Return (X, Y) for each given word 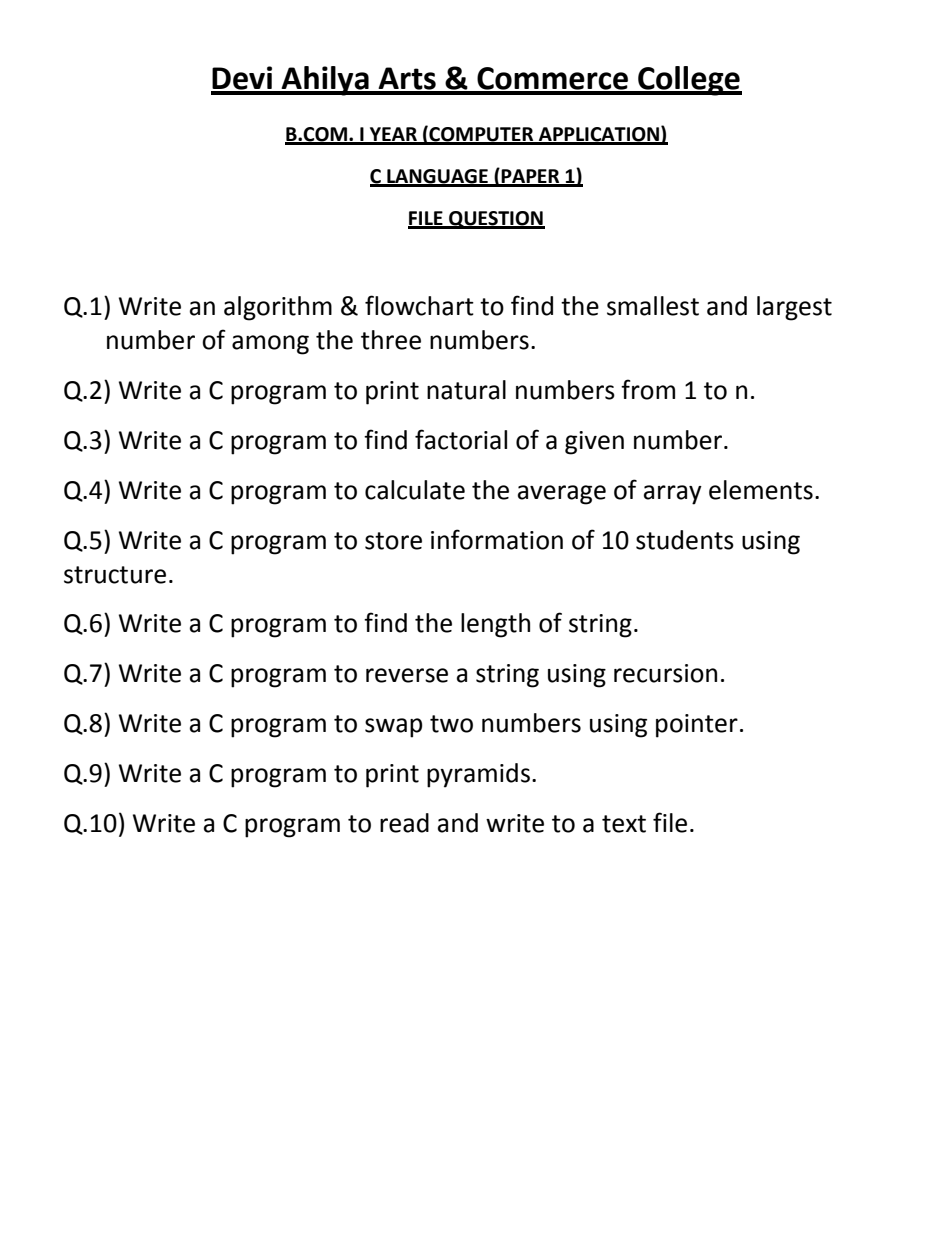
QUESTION (496, 220)
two (451, 724)
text (624, 824)
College (689, 81)
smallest (653, 306)
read (404, 823)
